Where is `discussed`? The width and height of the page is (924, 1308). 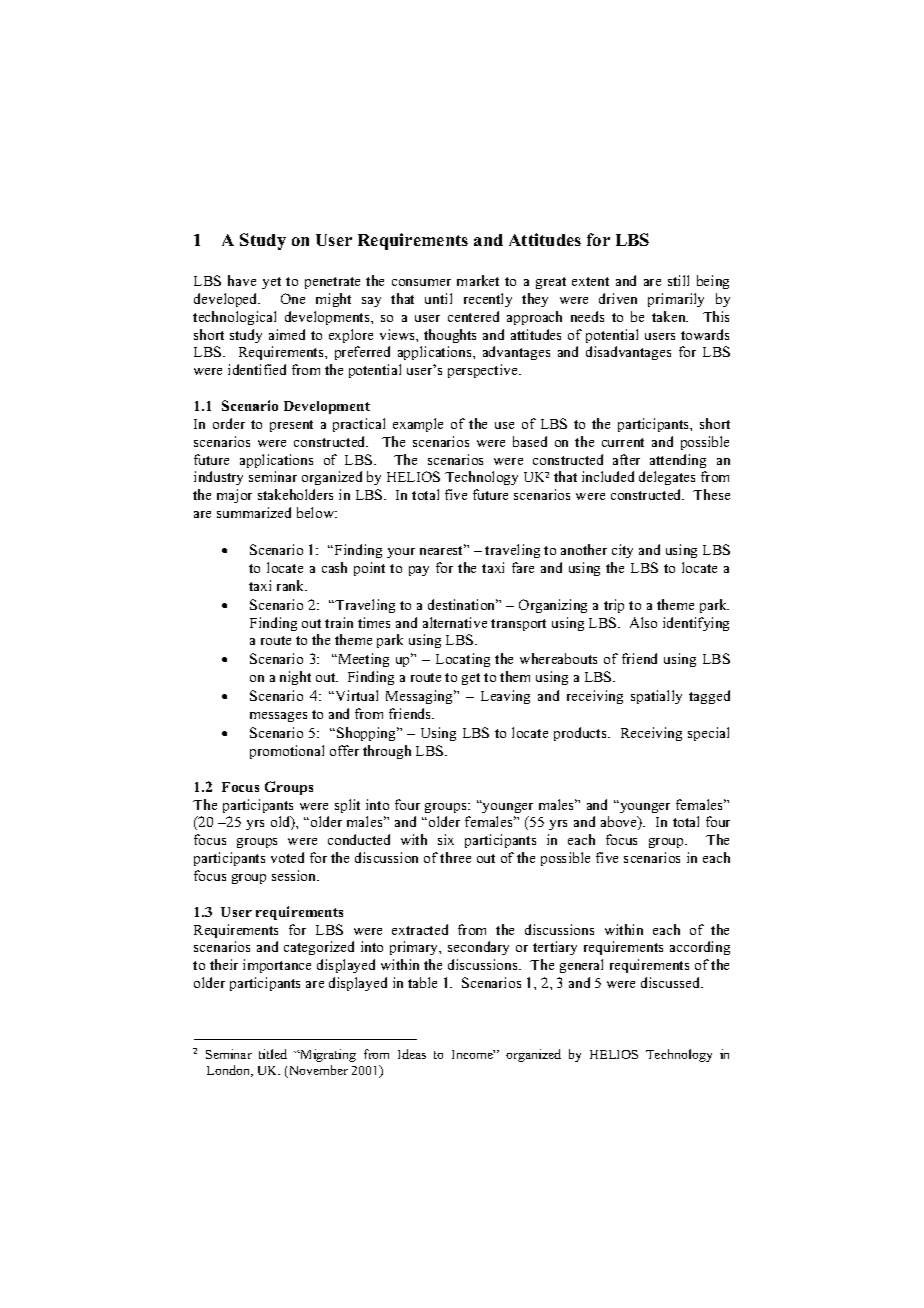 discussed is located at coordinates (672, 982).
